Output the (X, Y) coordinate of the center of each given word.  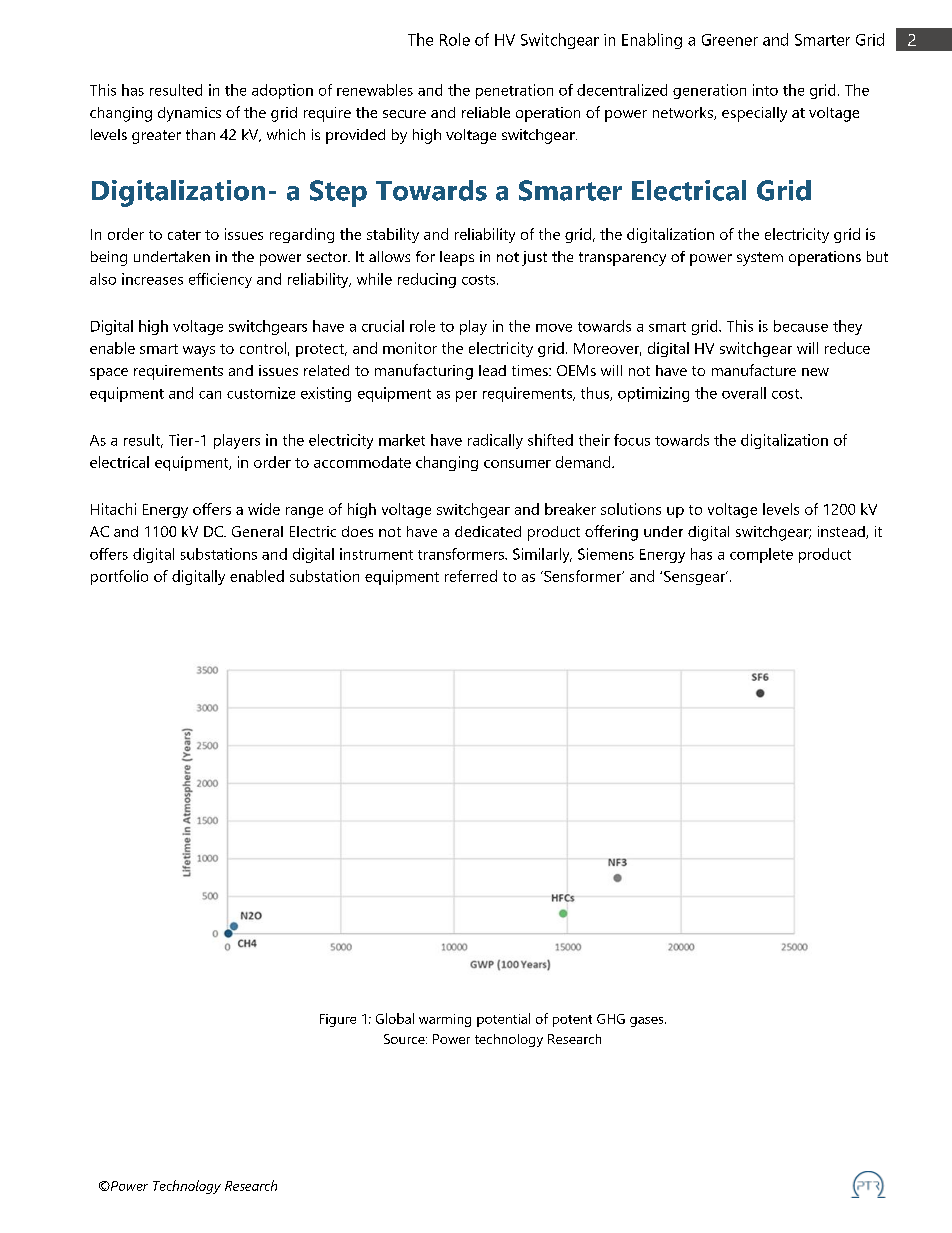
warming (445, 1020)
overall (744, 393)
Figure (338, 1020)
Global (395, 1018)
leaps (457, 258)
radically (495, 441)
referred (471, 576)
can (210, 395)
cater (184, 235)
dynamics (189, 114)
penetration (514, 91)
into (765, 90)
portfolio (119, 577)
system (760, 259)
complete (761, 555)
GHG (611, 1019)
